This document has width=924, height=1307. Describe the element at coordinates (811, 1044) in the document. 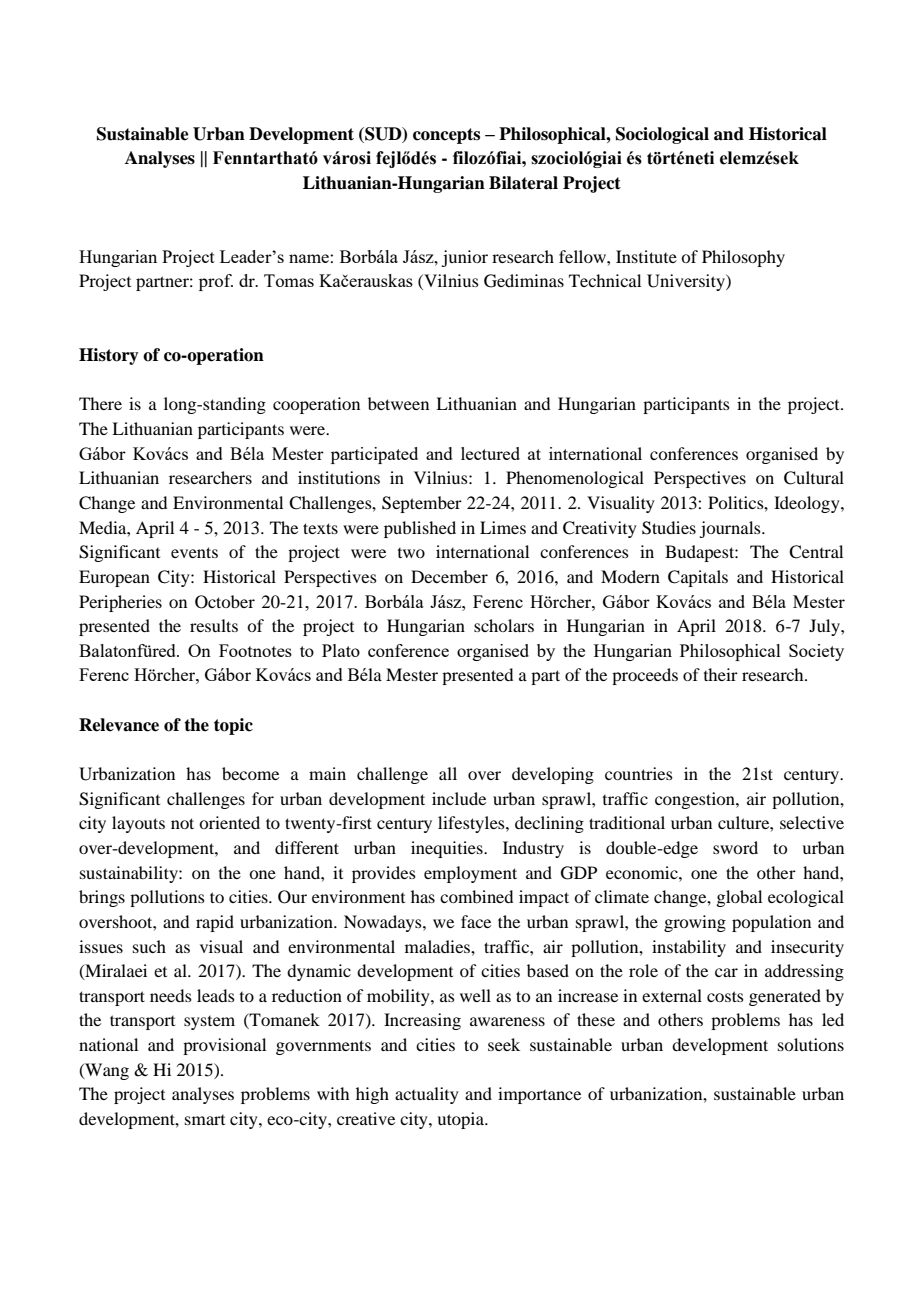

I see `solutions` at that location.
